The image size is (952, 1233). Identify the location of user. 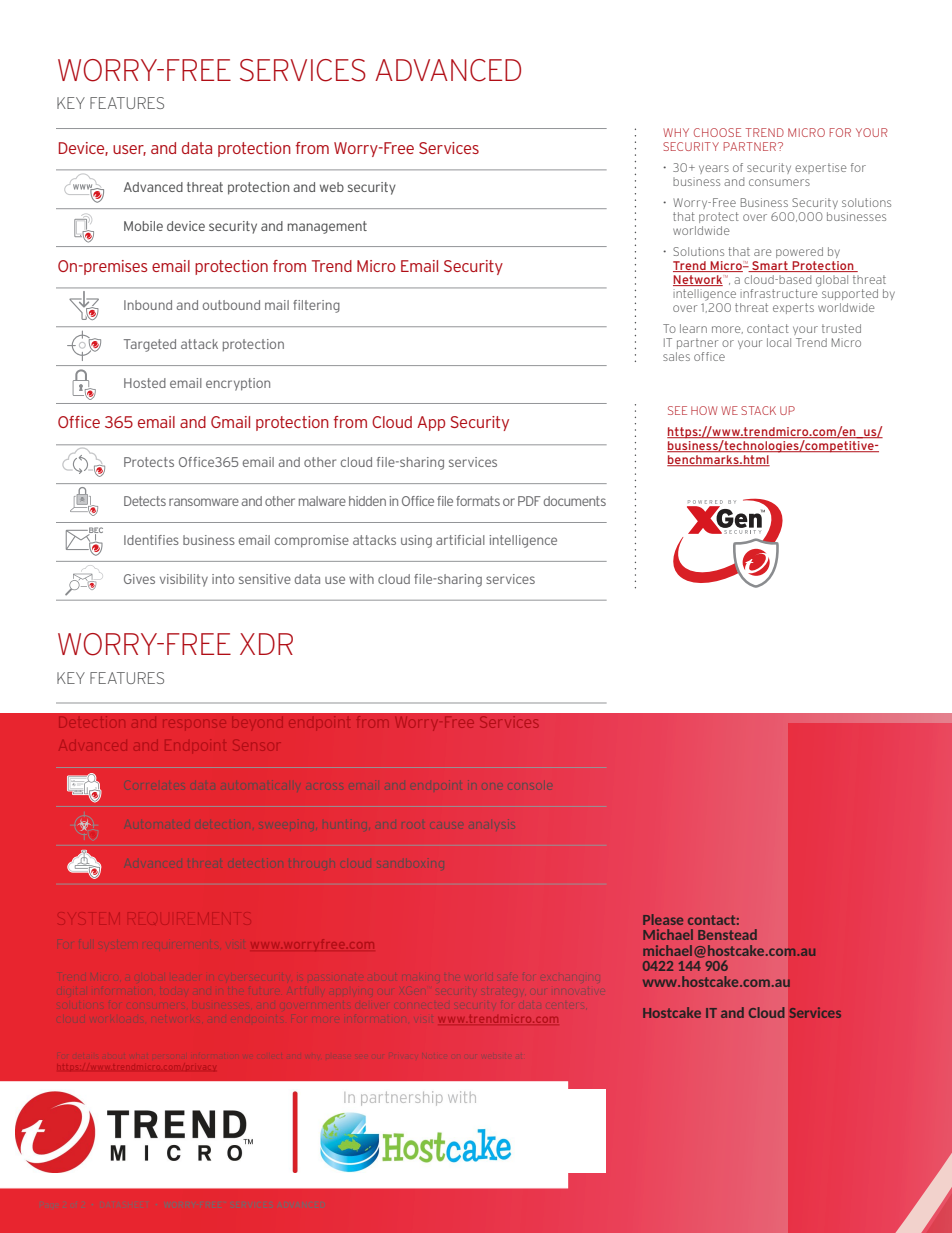
(129, 150).
